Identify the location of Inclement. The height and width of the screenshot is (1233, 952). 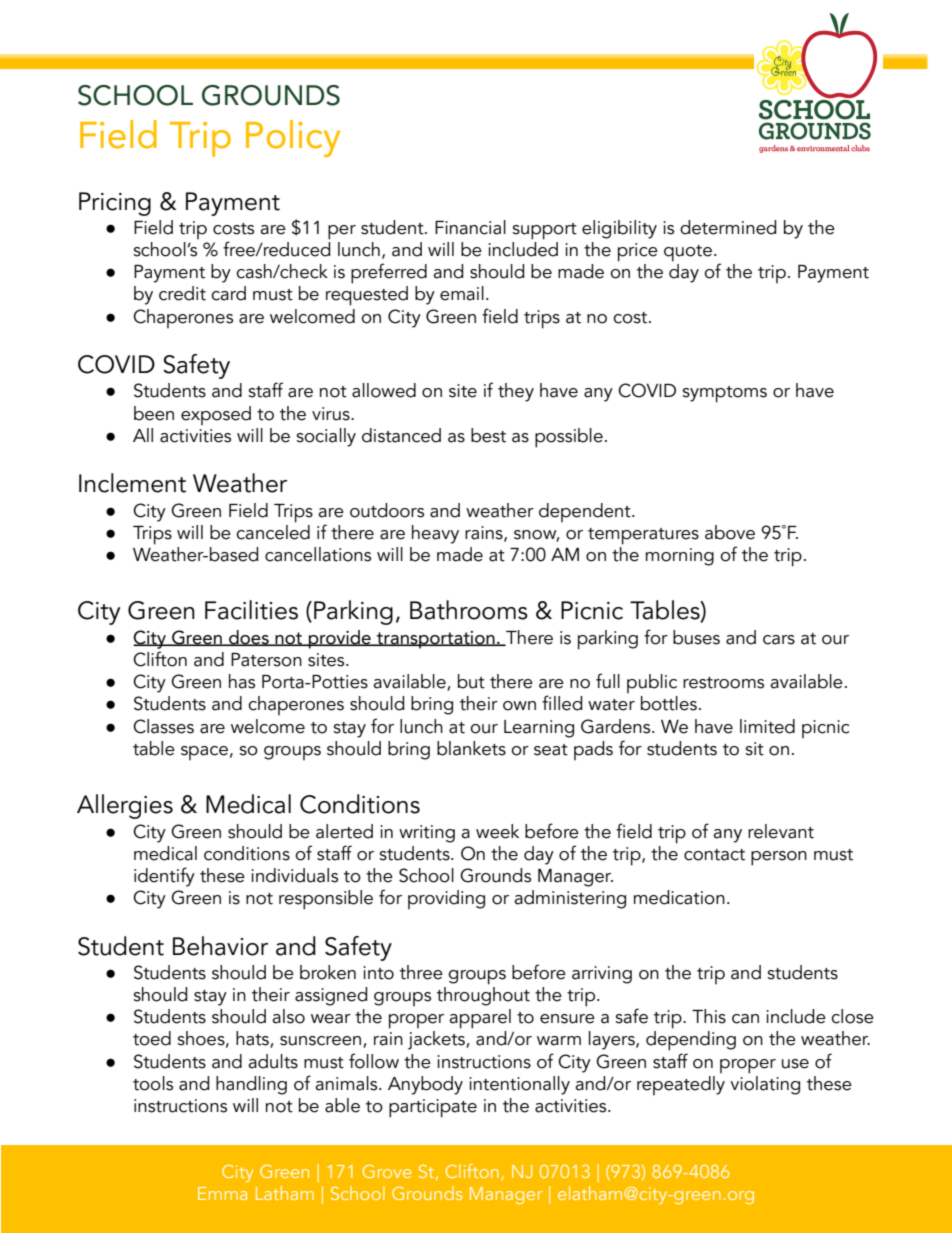
(132, 483).
